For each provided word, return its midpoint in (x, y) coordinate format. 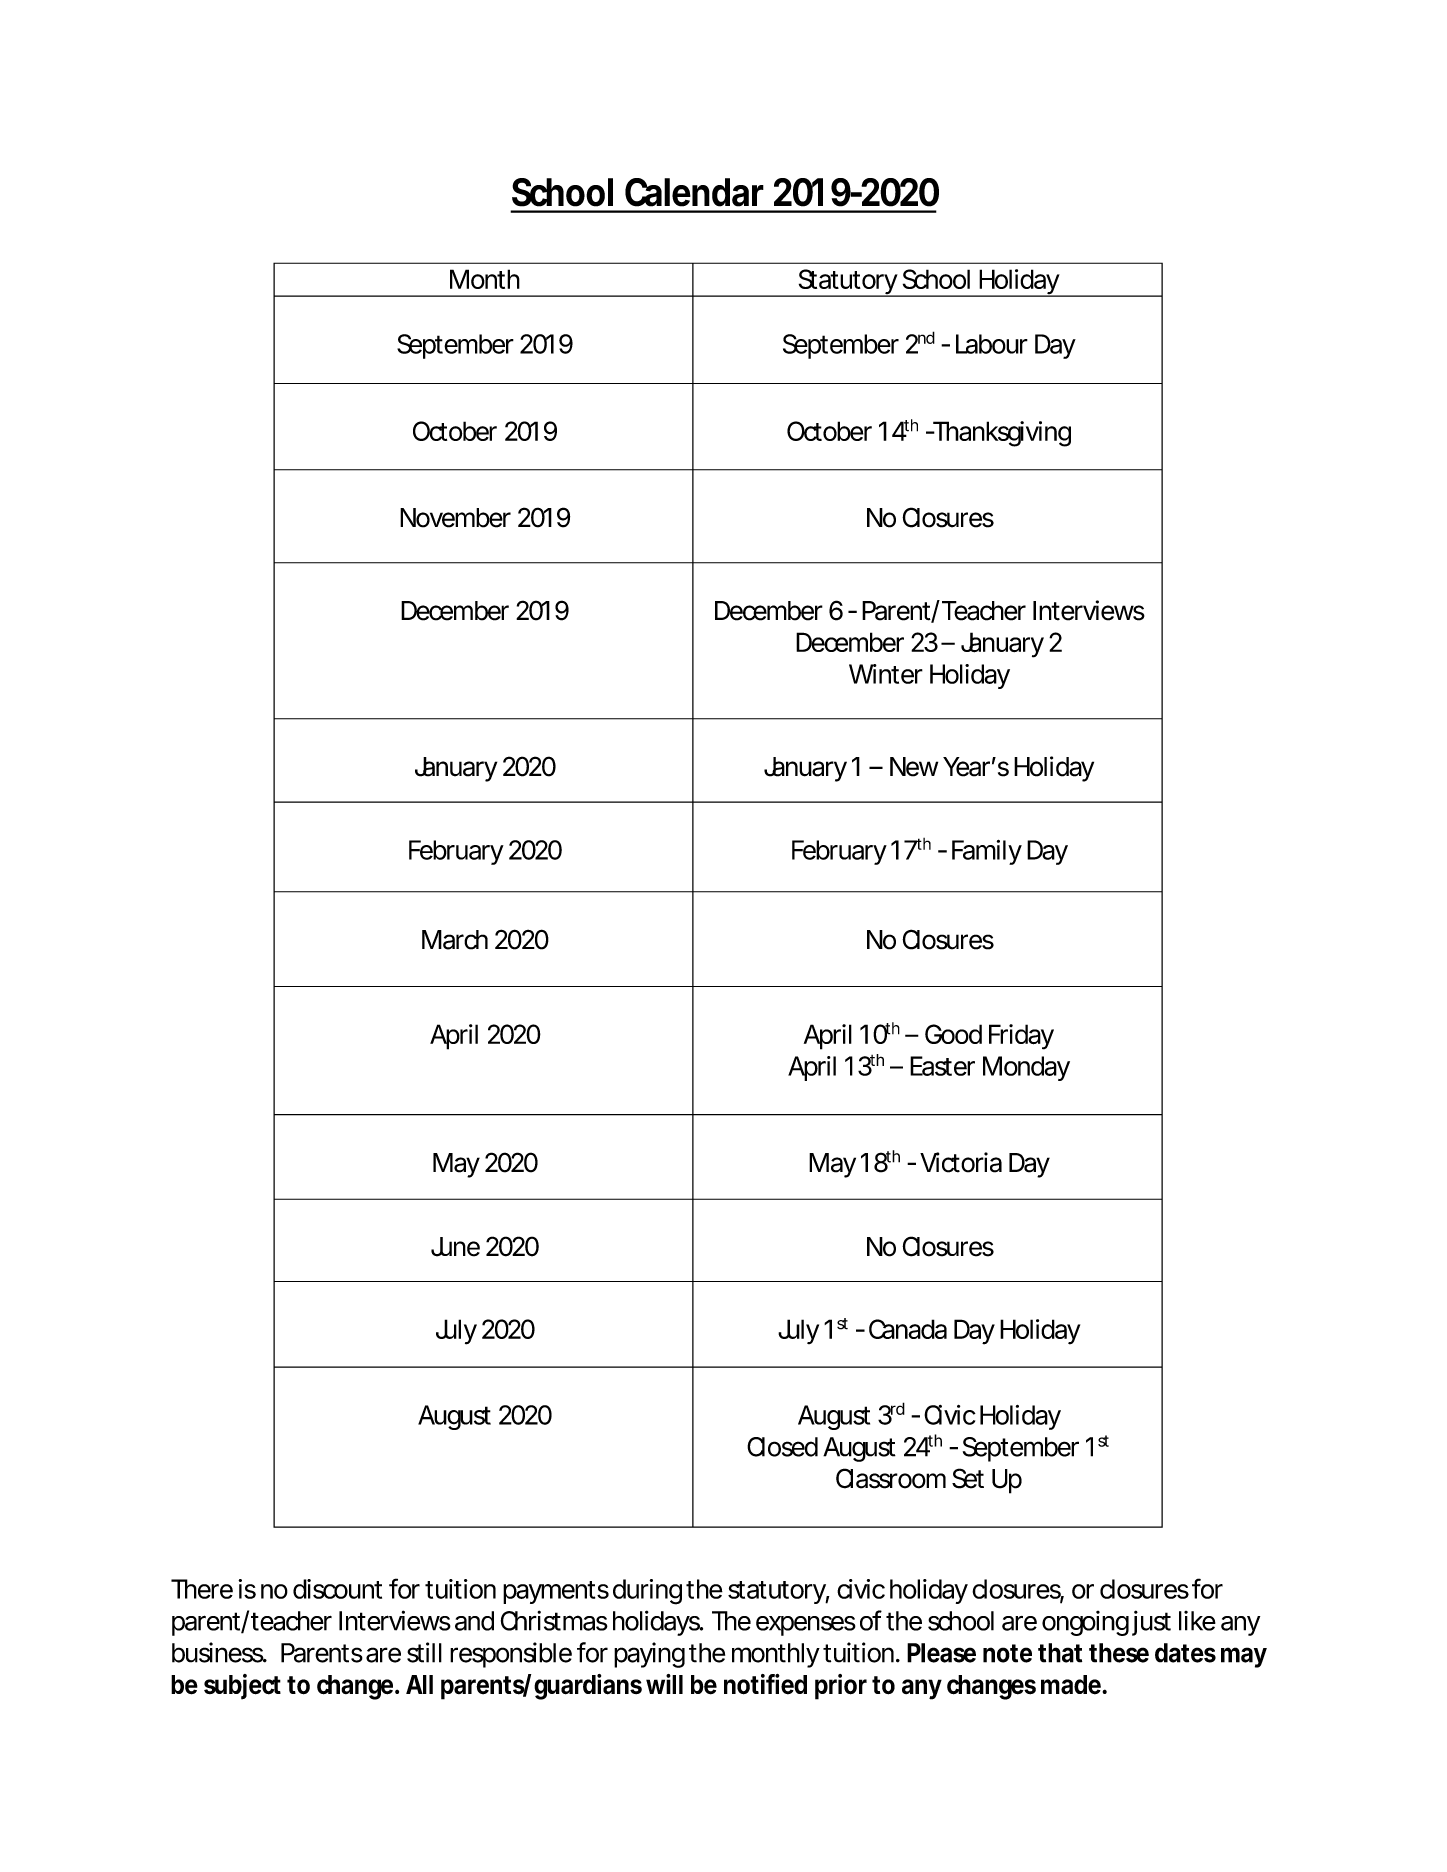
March (455, 940)
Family (987, 852)
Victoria (961, 1162)
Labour (992, 344)
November (455, 518)
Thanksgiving (1000, 434)
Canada (908, 1329)
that (1060, 1653)
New (914, 767)
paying (649, 1655)
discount (337, 1589)
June (455, 1247)
